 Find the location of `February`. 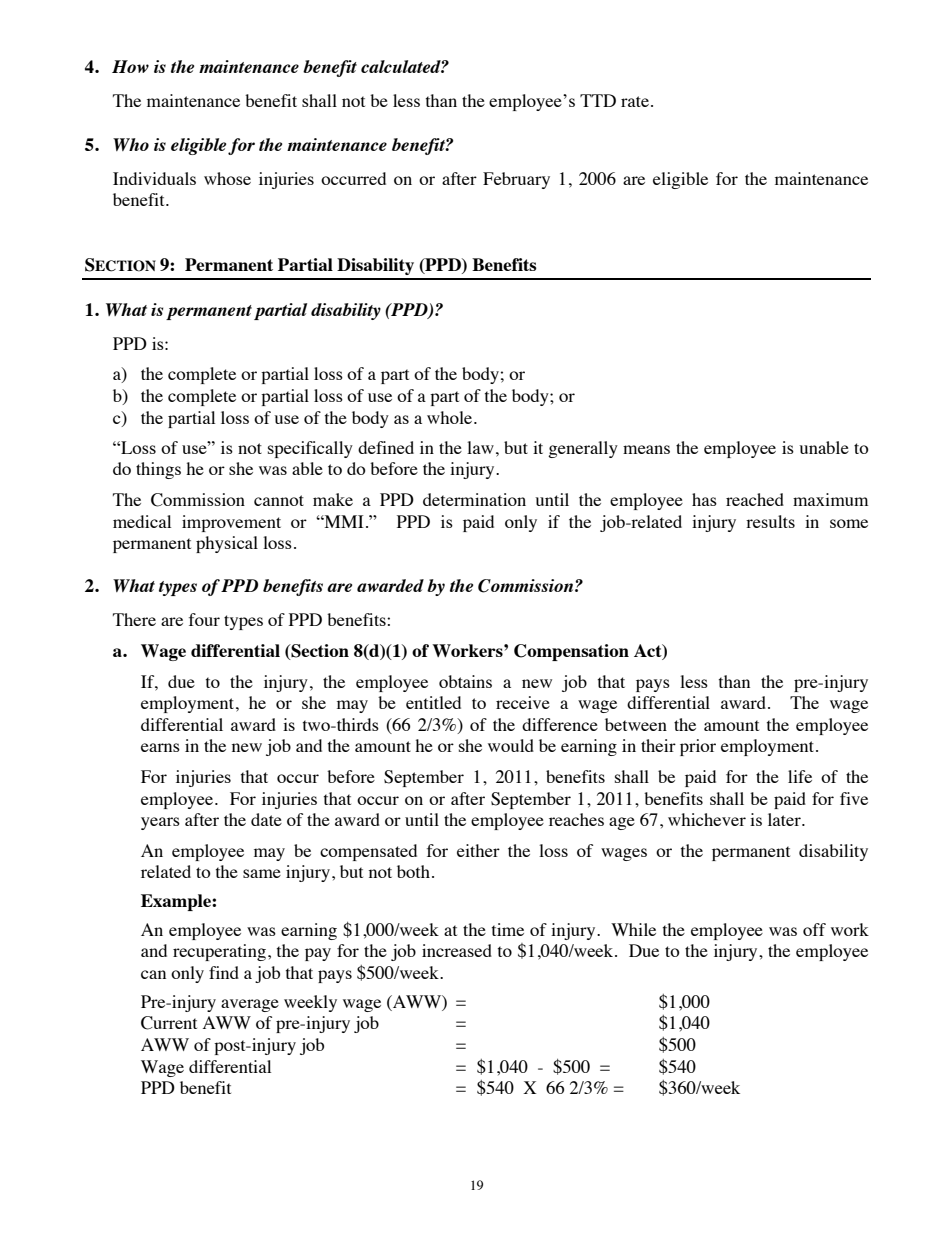

February is located at coordinates (516, 180).
